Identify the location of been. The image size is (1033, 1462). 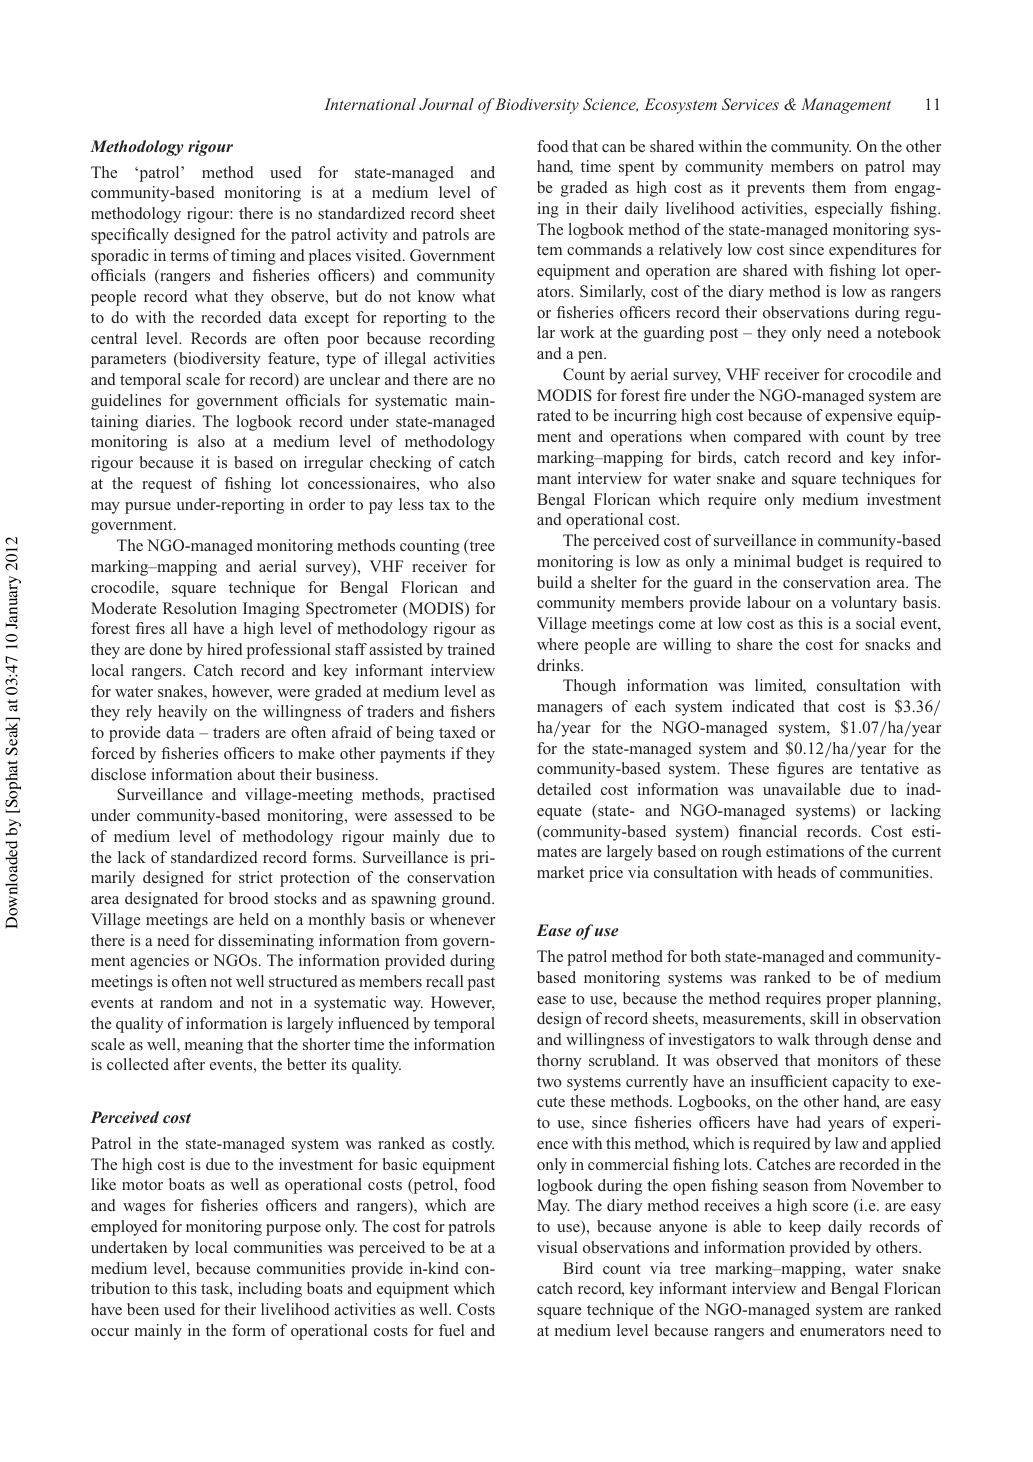
(143, 1309).
